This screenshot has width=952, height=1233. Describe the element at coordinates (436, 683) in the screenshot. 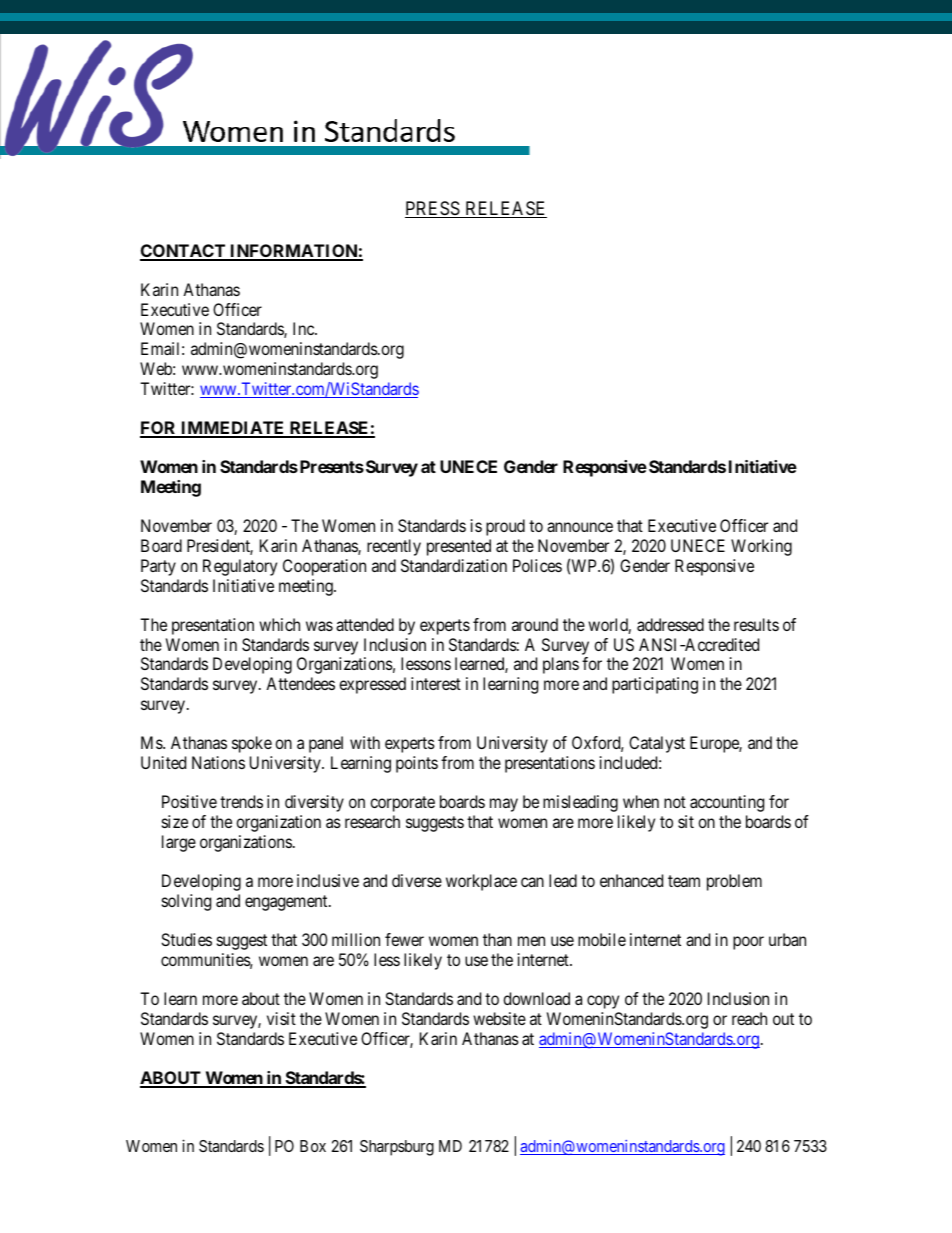

I see `interest` at that location.
